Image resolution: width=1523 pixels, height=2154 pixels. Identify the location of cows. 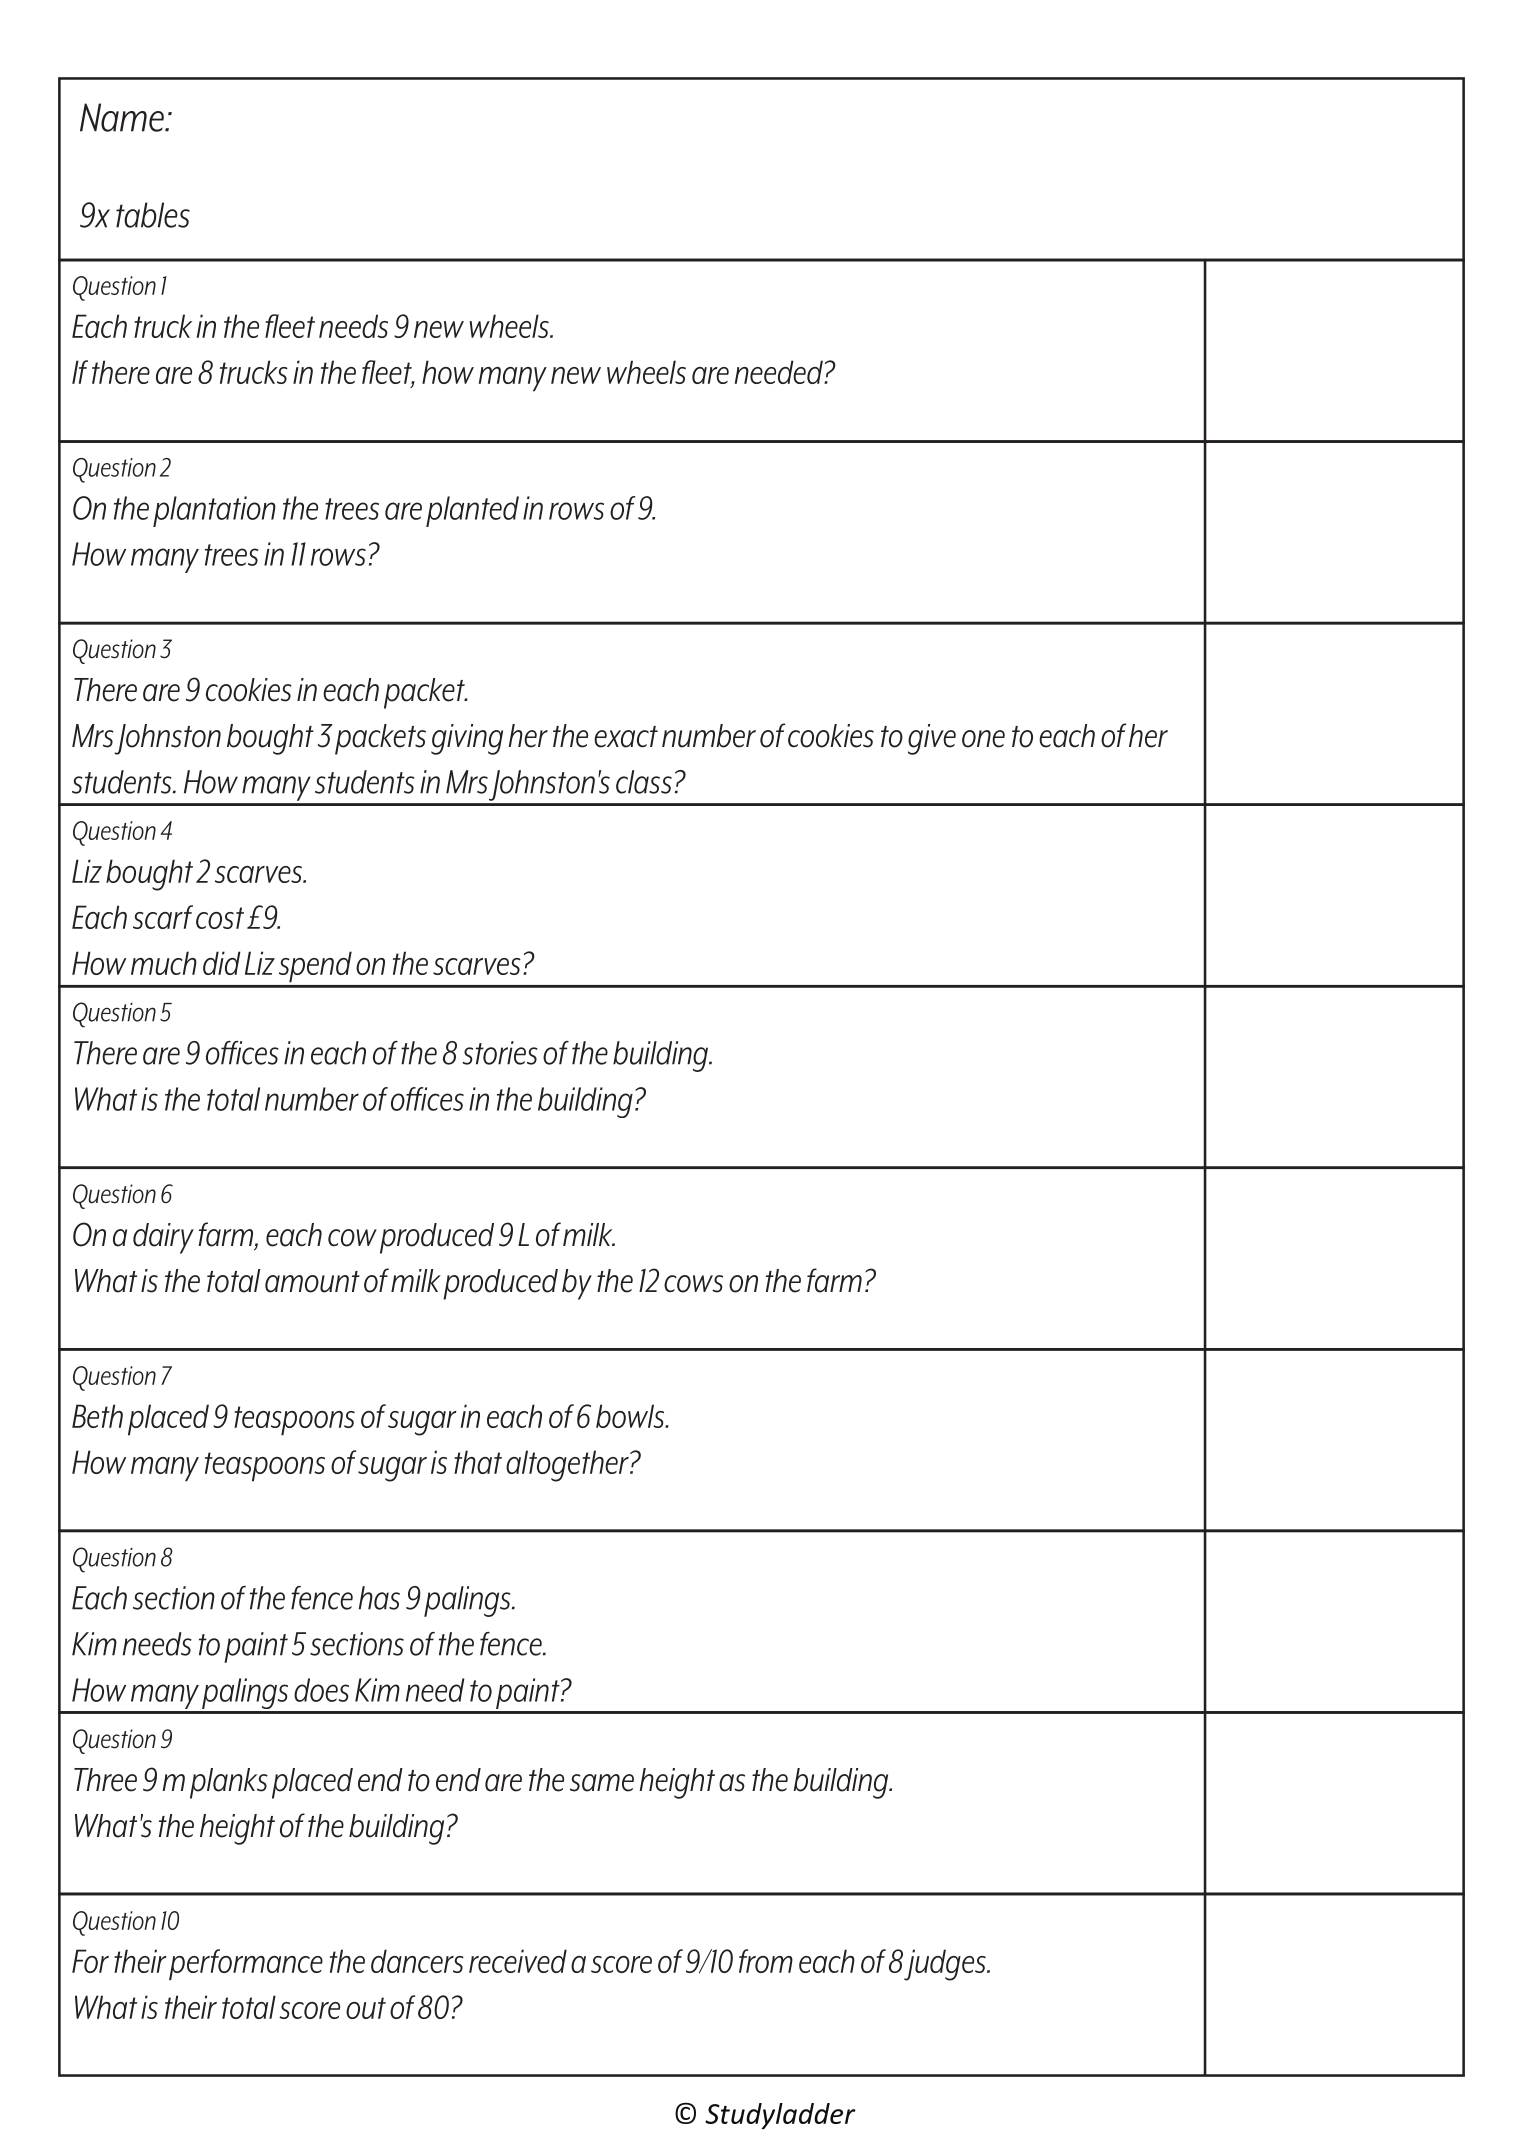
(693, 1284).
